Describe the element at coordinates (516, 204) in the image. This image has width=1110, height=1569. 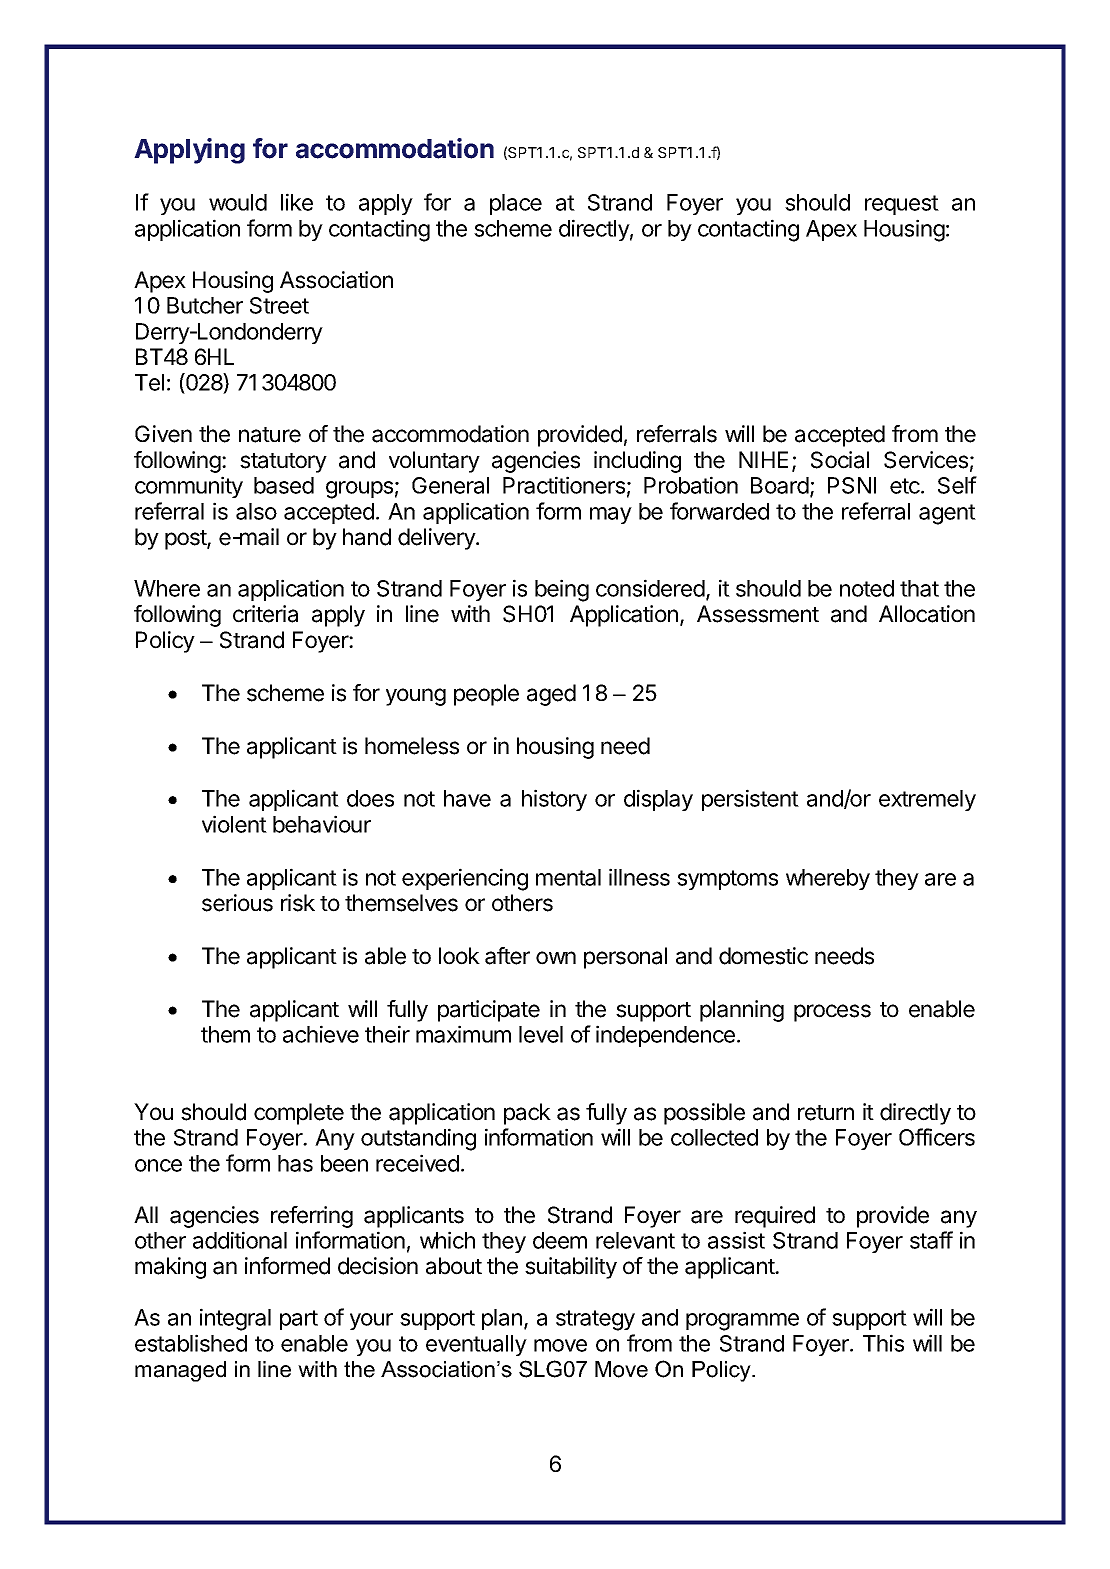
I see `place` at that location.
